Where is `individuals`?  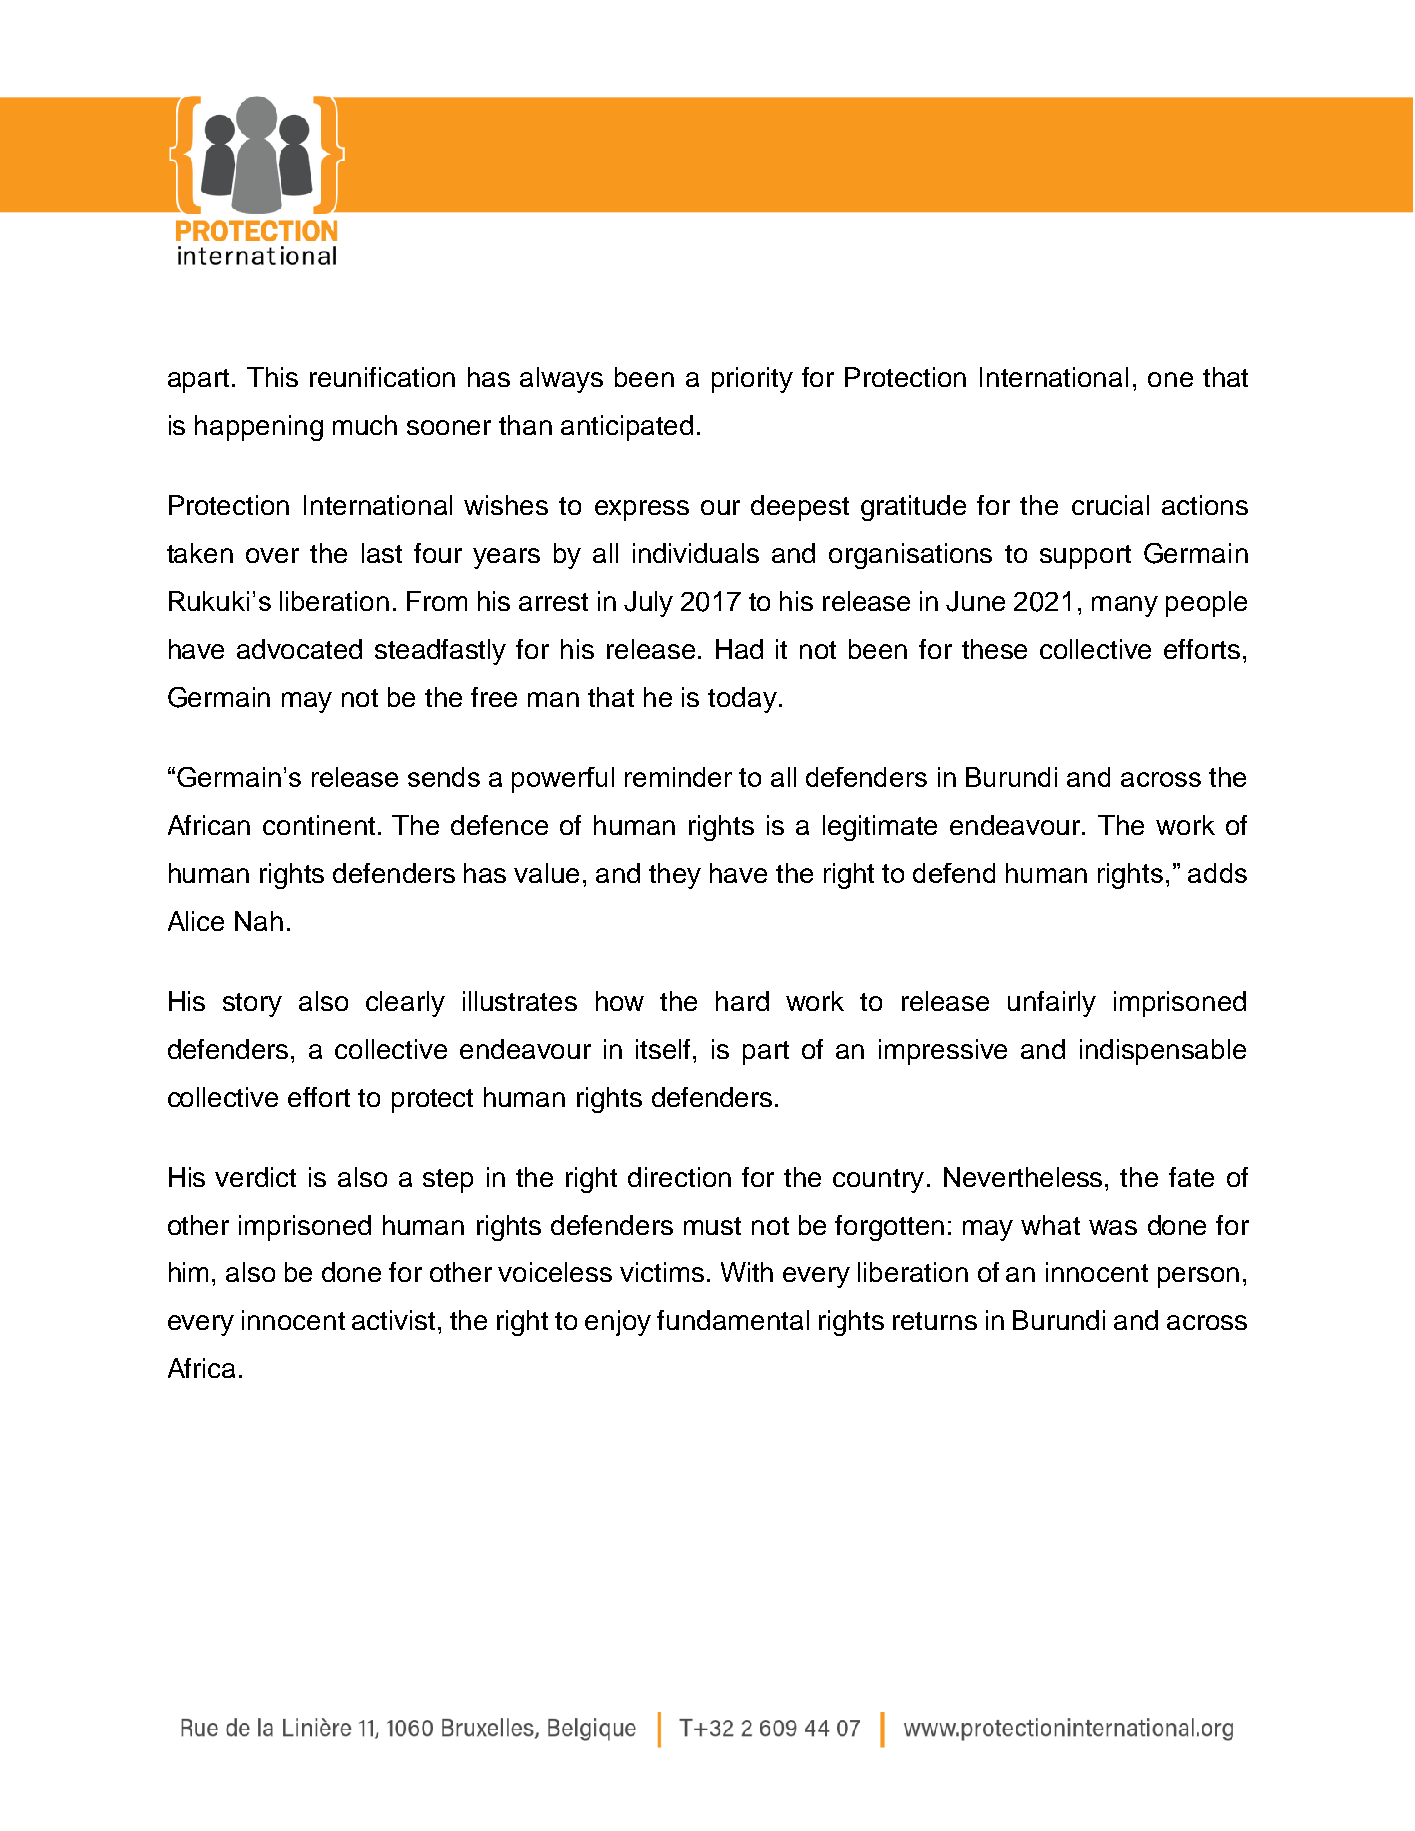 individuals is located at coordinates (696, 553).
